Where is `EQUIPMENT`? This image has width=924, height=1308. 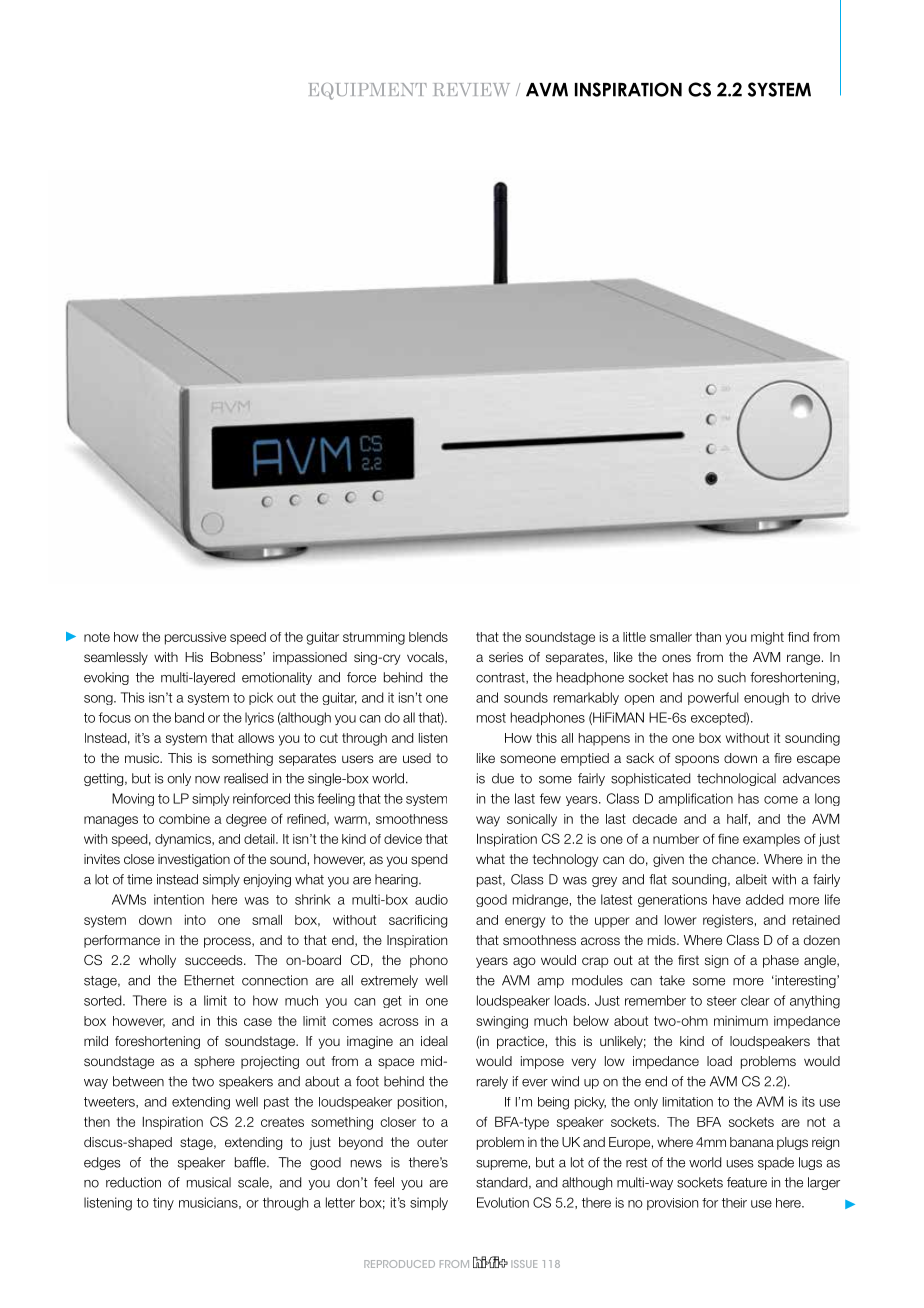 EQUIPMENT is located at coordinates (368, 91).
